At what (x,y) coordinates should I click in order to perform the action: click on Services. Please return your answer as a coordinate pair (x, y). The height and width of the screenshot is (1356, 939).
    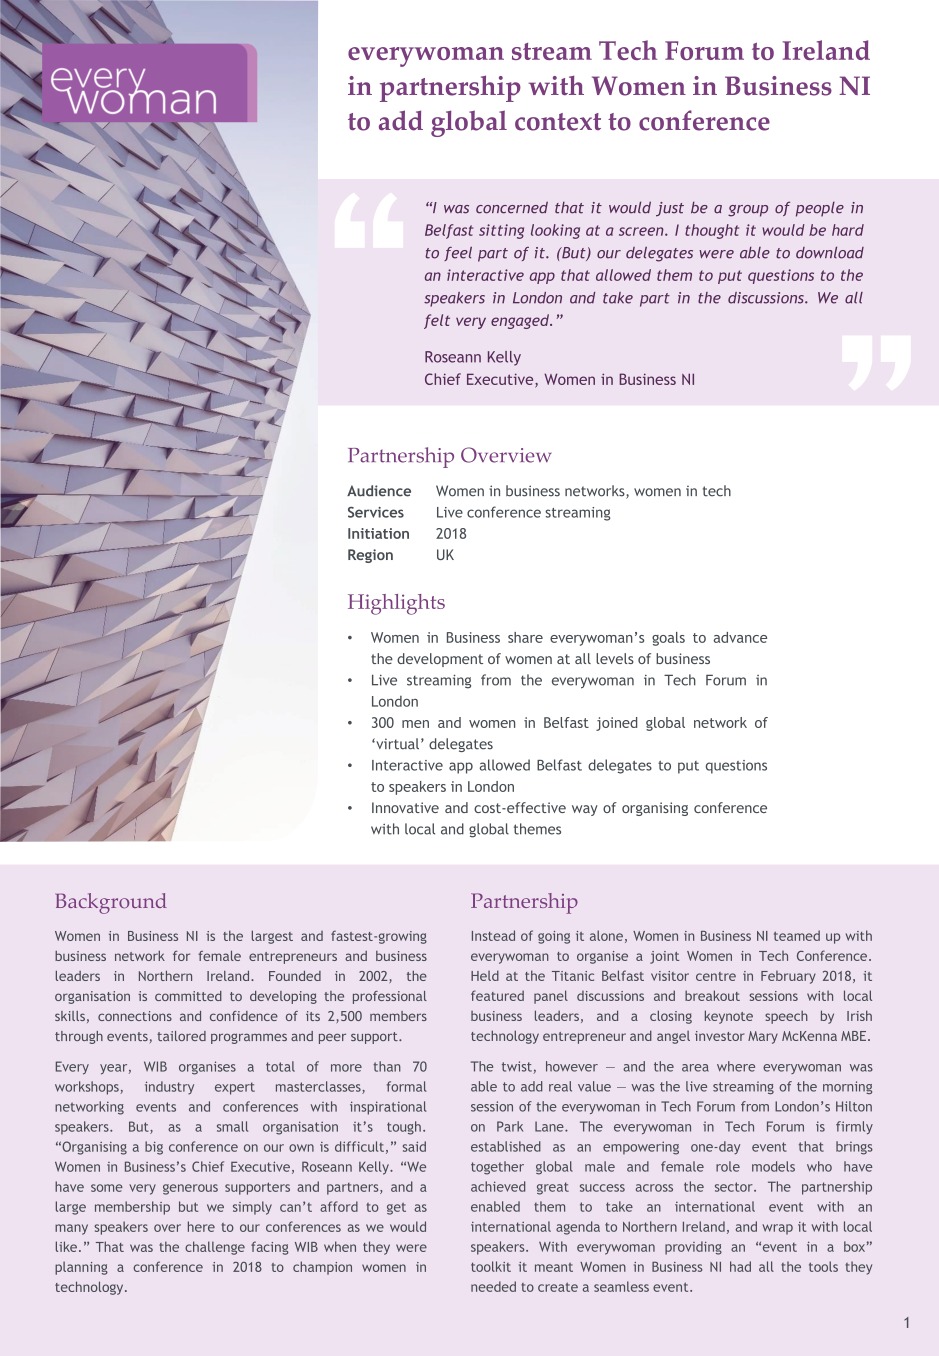
    Looking at the image, I should click on (376, 512).
